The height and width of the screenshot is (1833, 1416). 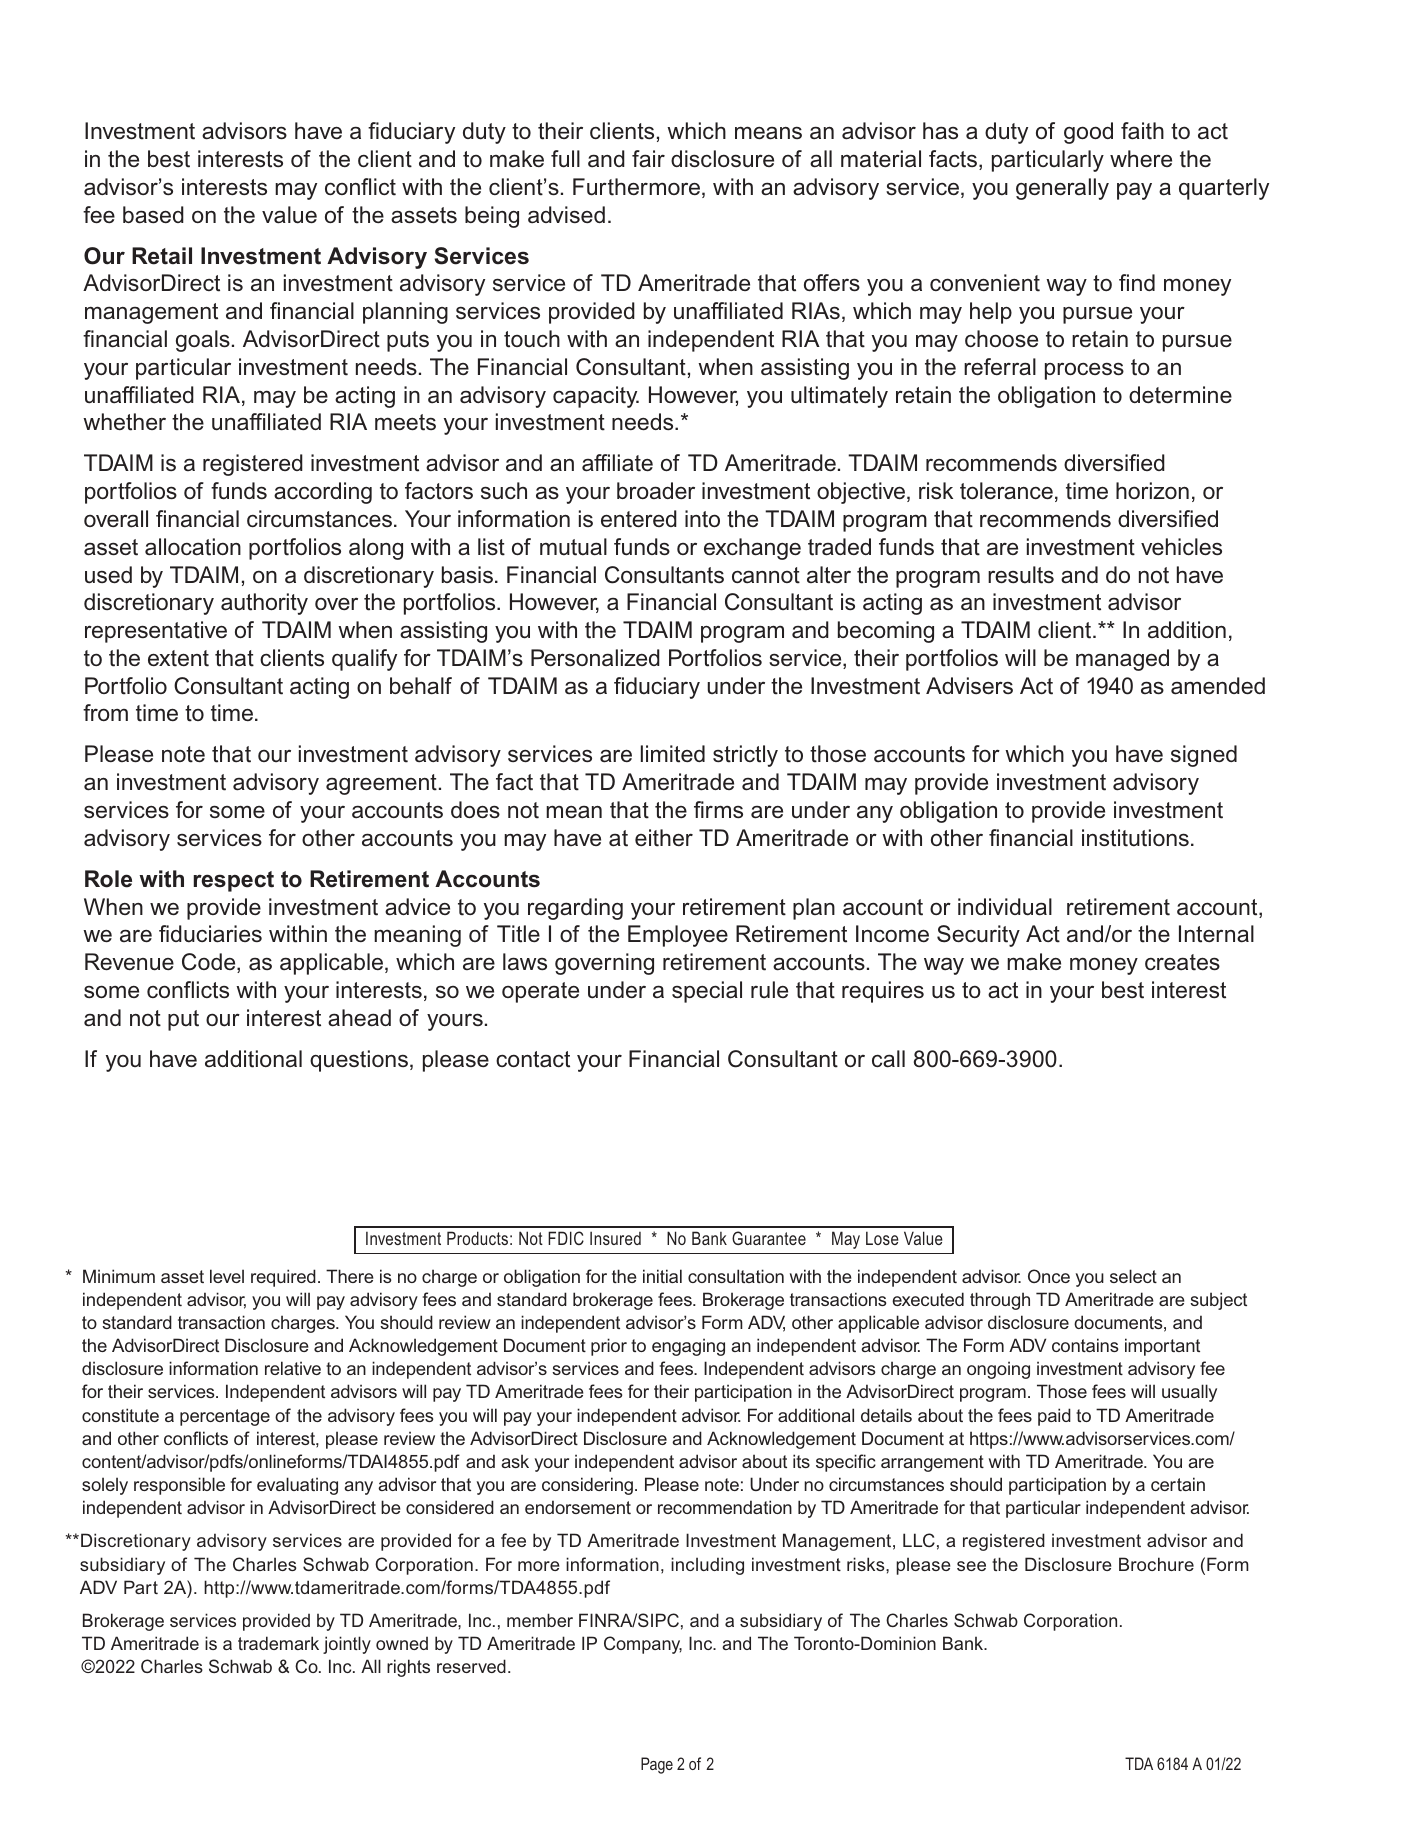 I want to click on creates, so click(x=1182, y=962).
